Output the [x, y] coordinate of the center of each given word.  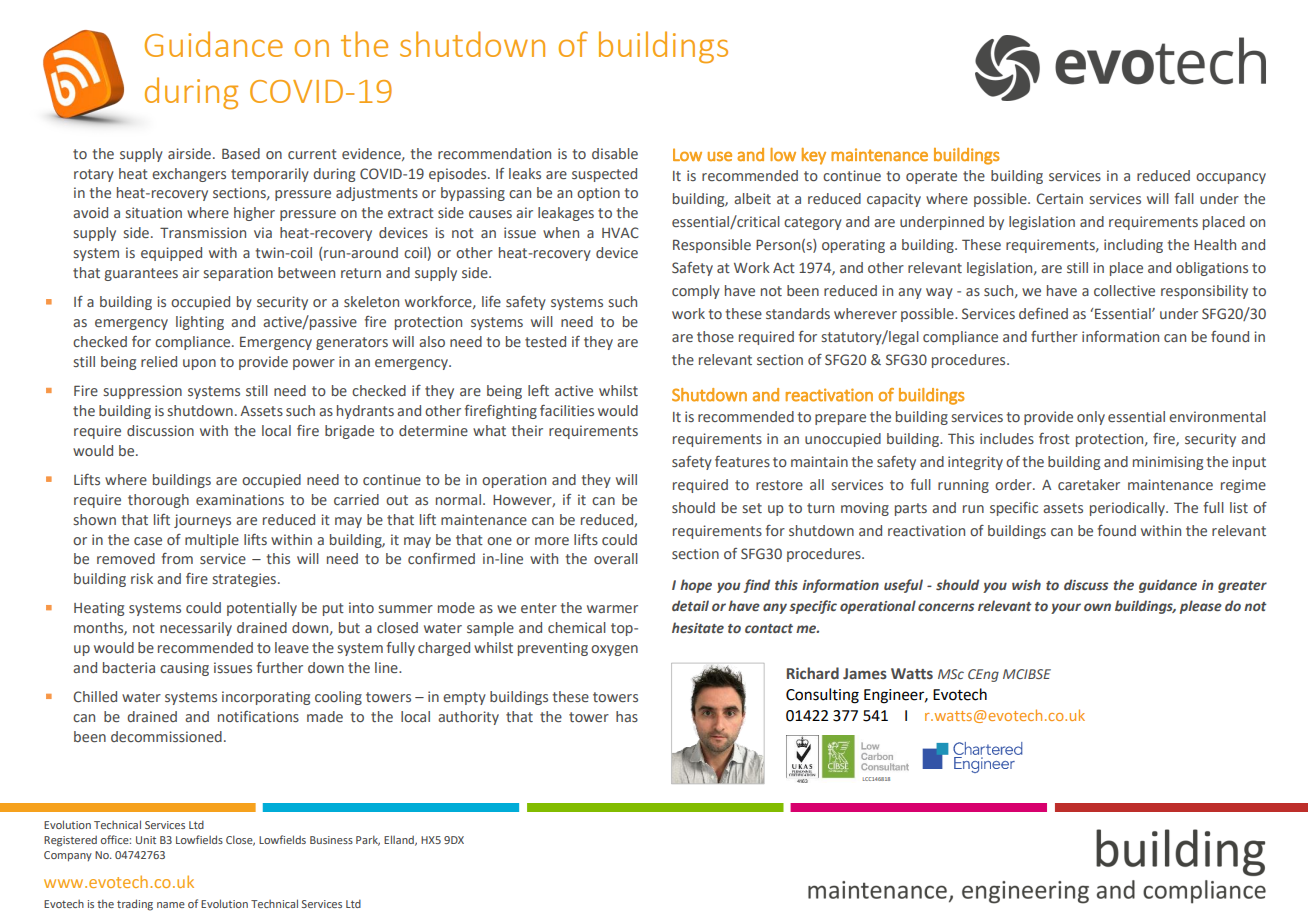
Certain [1059, 198]
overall [616, 558]
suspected [604, 175]
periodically [1128, 509]
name [171, 905]
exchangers [189, 175]
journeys [202, 521]
